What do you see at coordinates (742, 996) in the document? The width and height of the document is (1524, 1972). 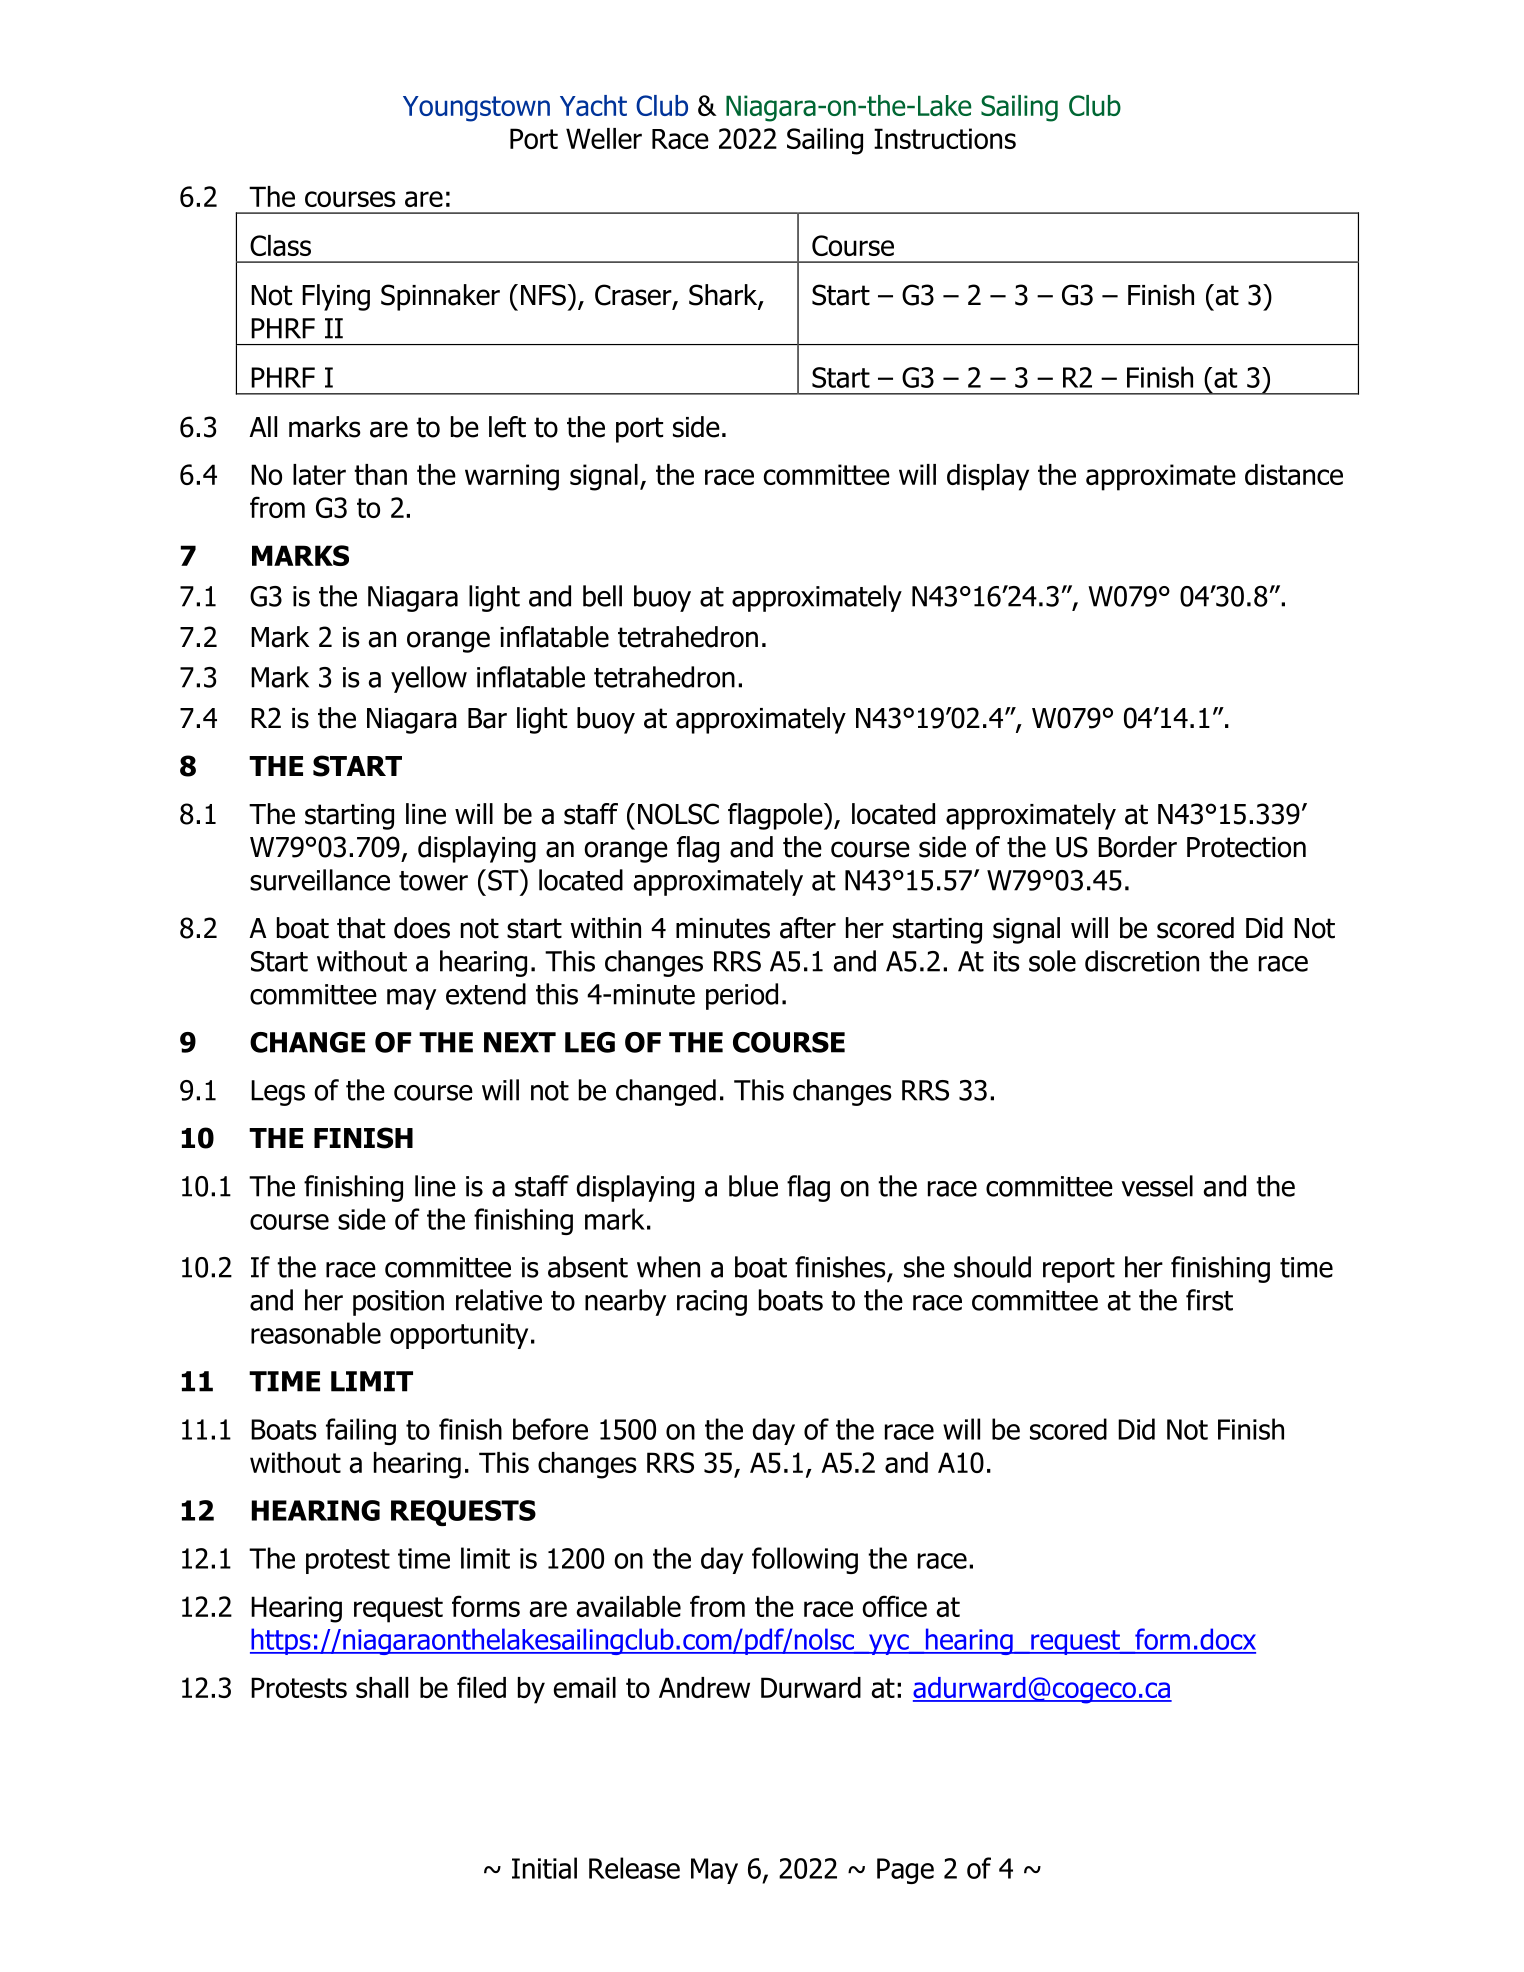 I see `period` at bounding box center [742, 996].
